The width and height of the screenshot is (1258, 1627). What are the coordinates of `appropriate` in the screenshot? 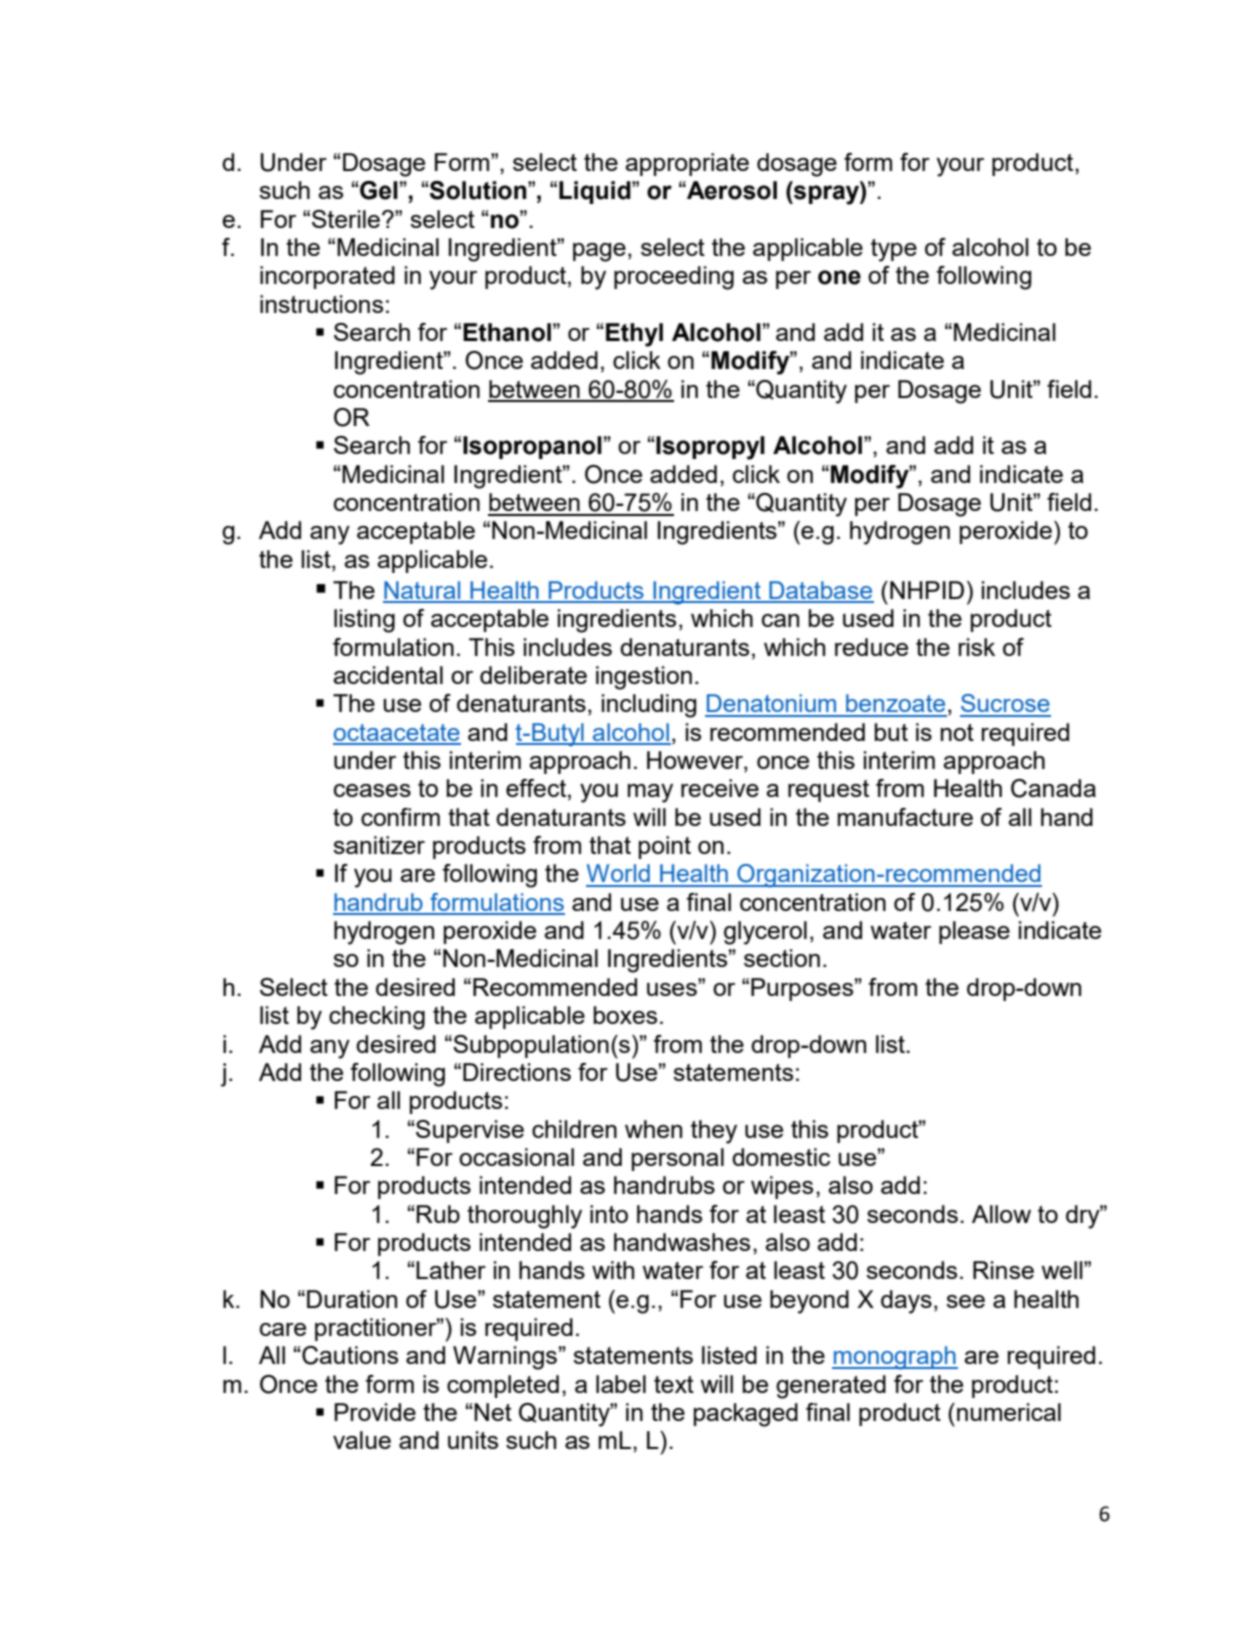 It's located at (687, 164).
